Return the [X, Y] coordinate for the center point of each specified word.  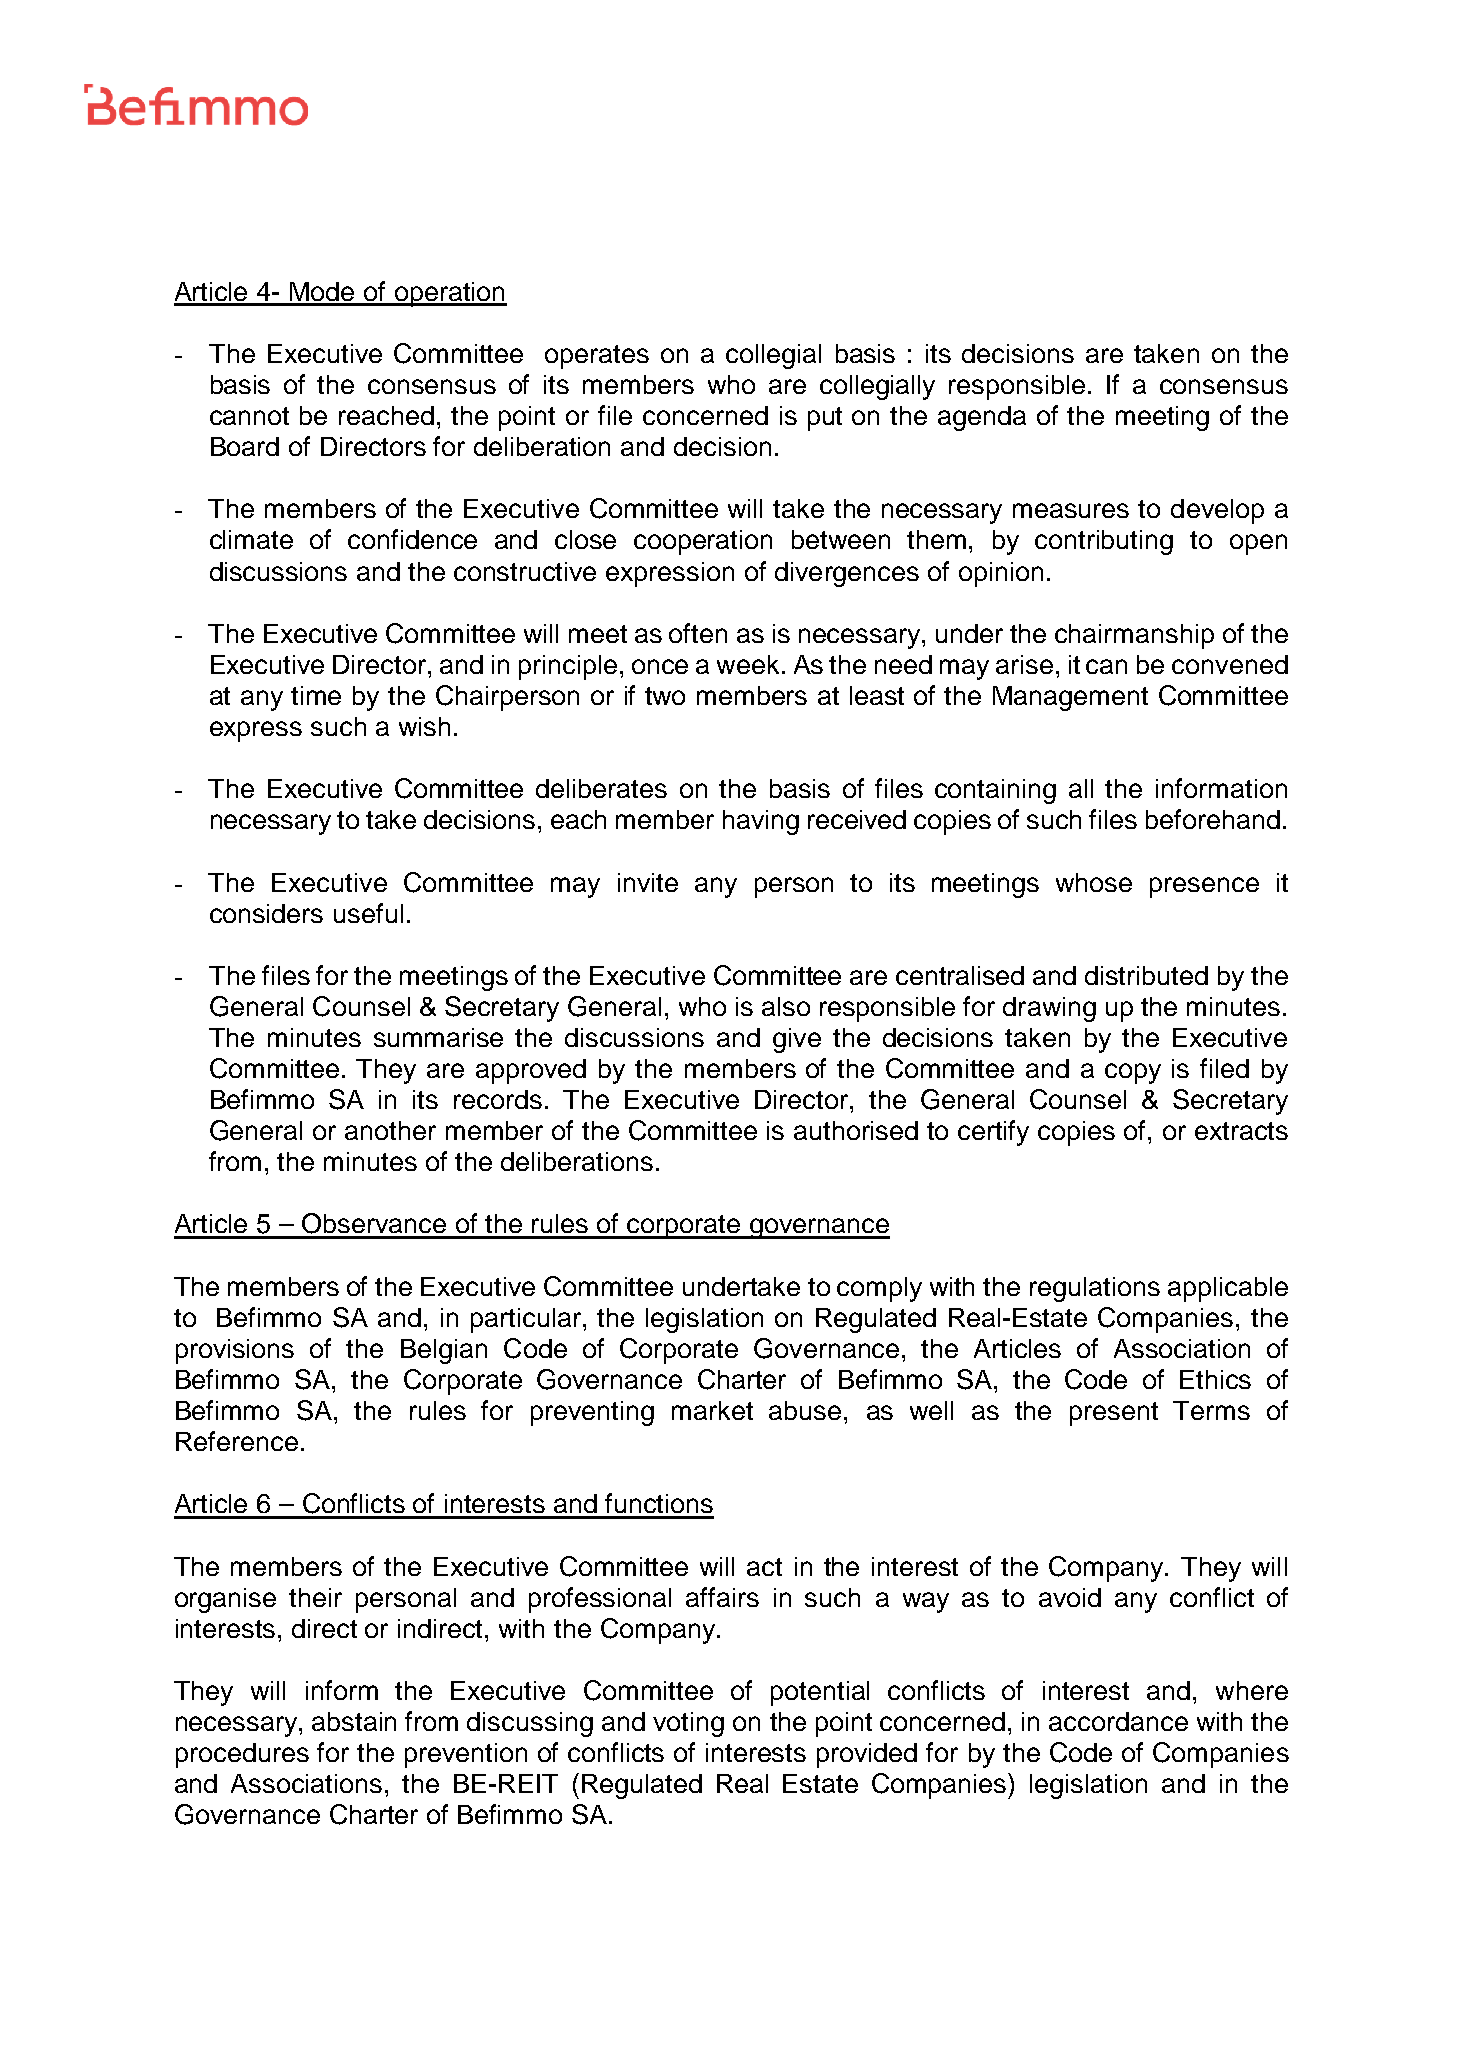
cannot [249, 416]
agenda [982, 418]
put [825, 419]
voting [688, 1724]
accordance [1118, 1721]
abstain [354, 1721]
